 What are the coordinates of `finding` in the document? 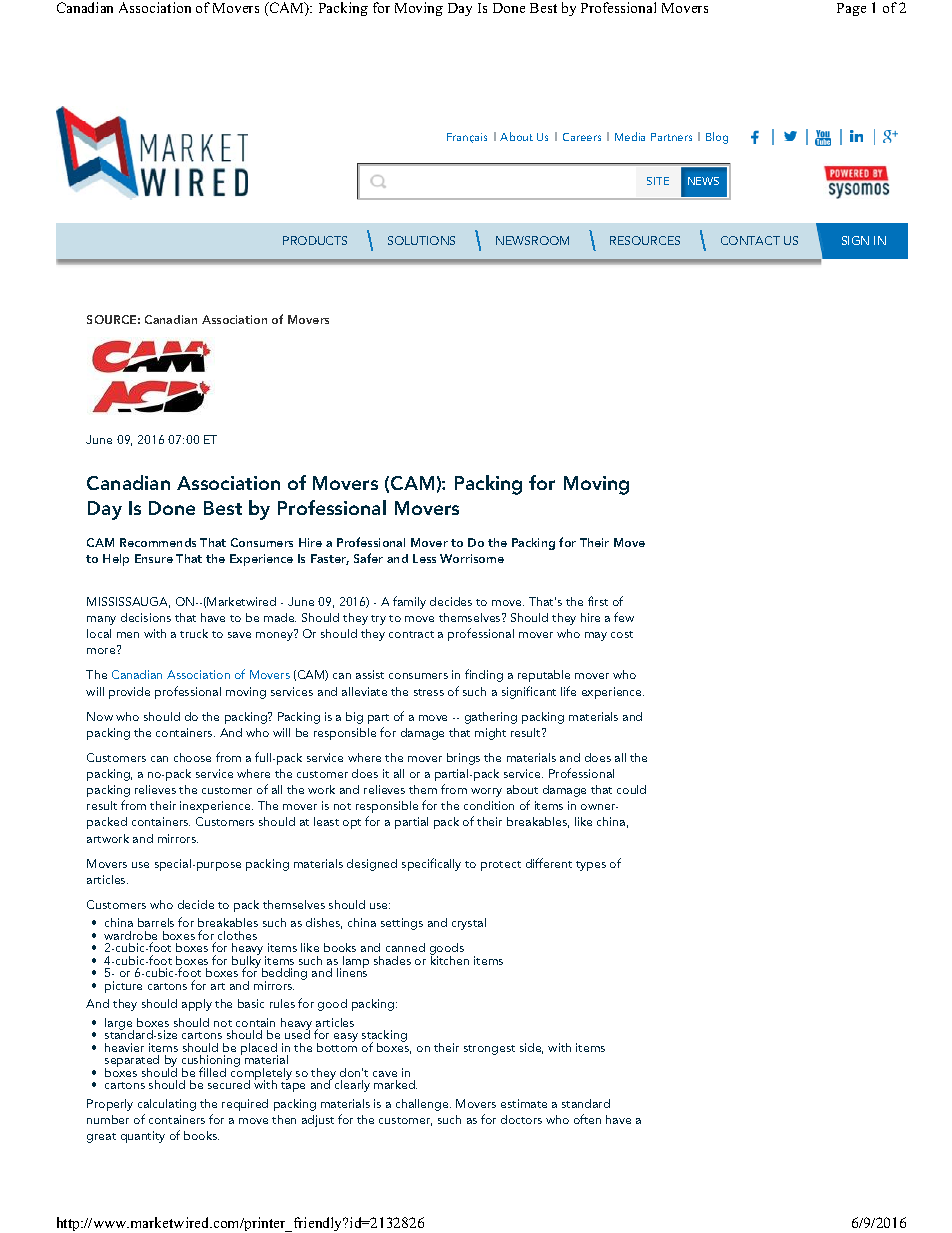 It's located at (484, 675).
